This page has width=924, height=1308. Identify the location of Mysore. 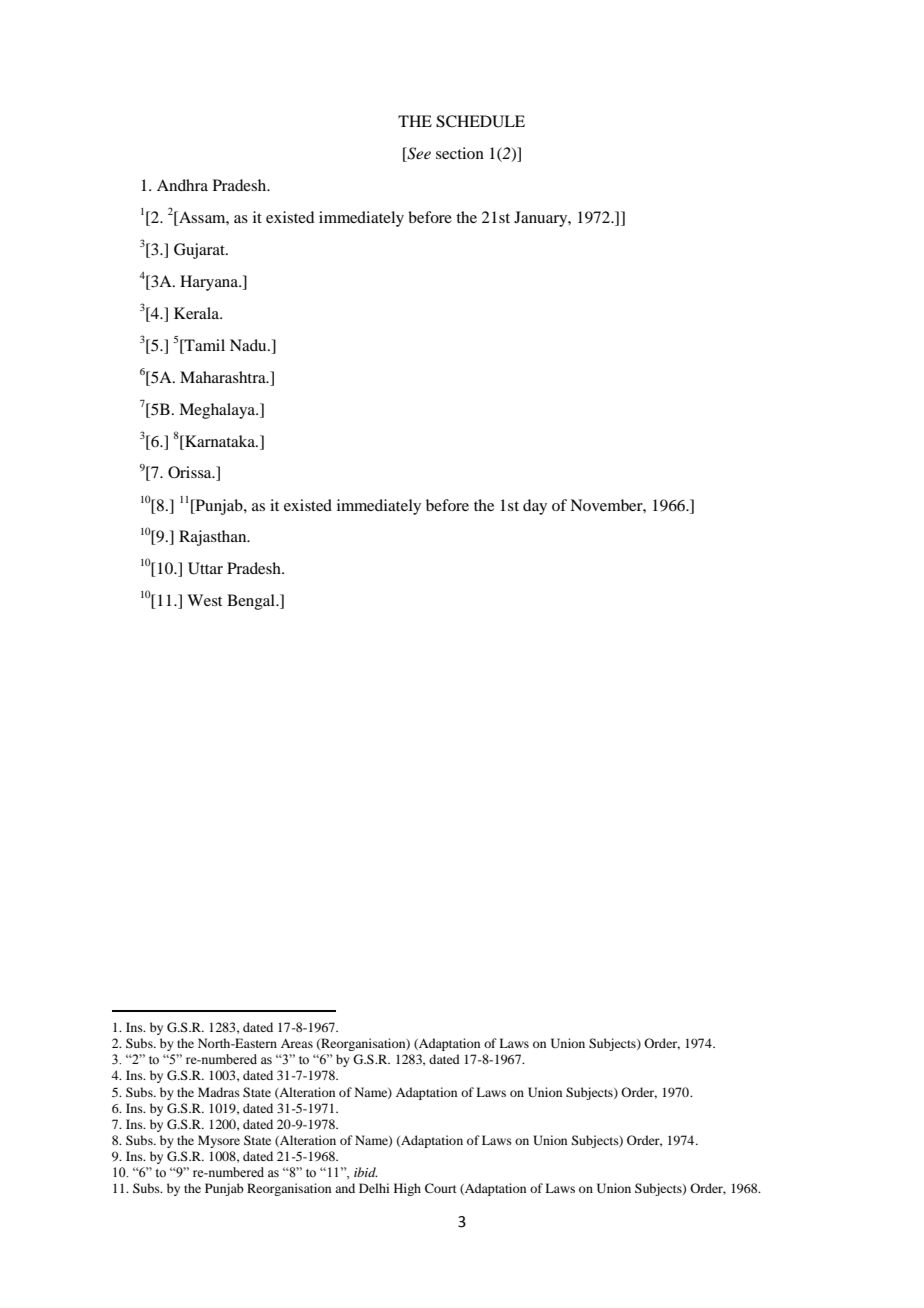
(219, 1141).
